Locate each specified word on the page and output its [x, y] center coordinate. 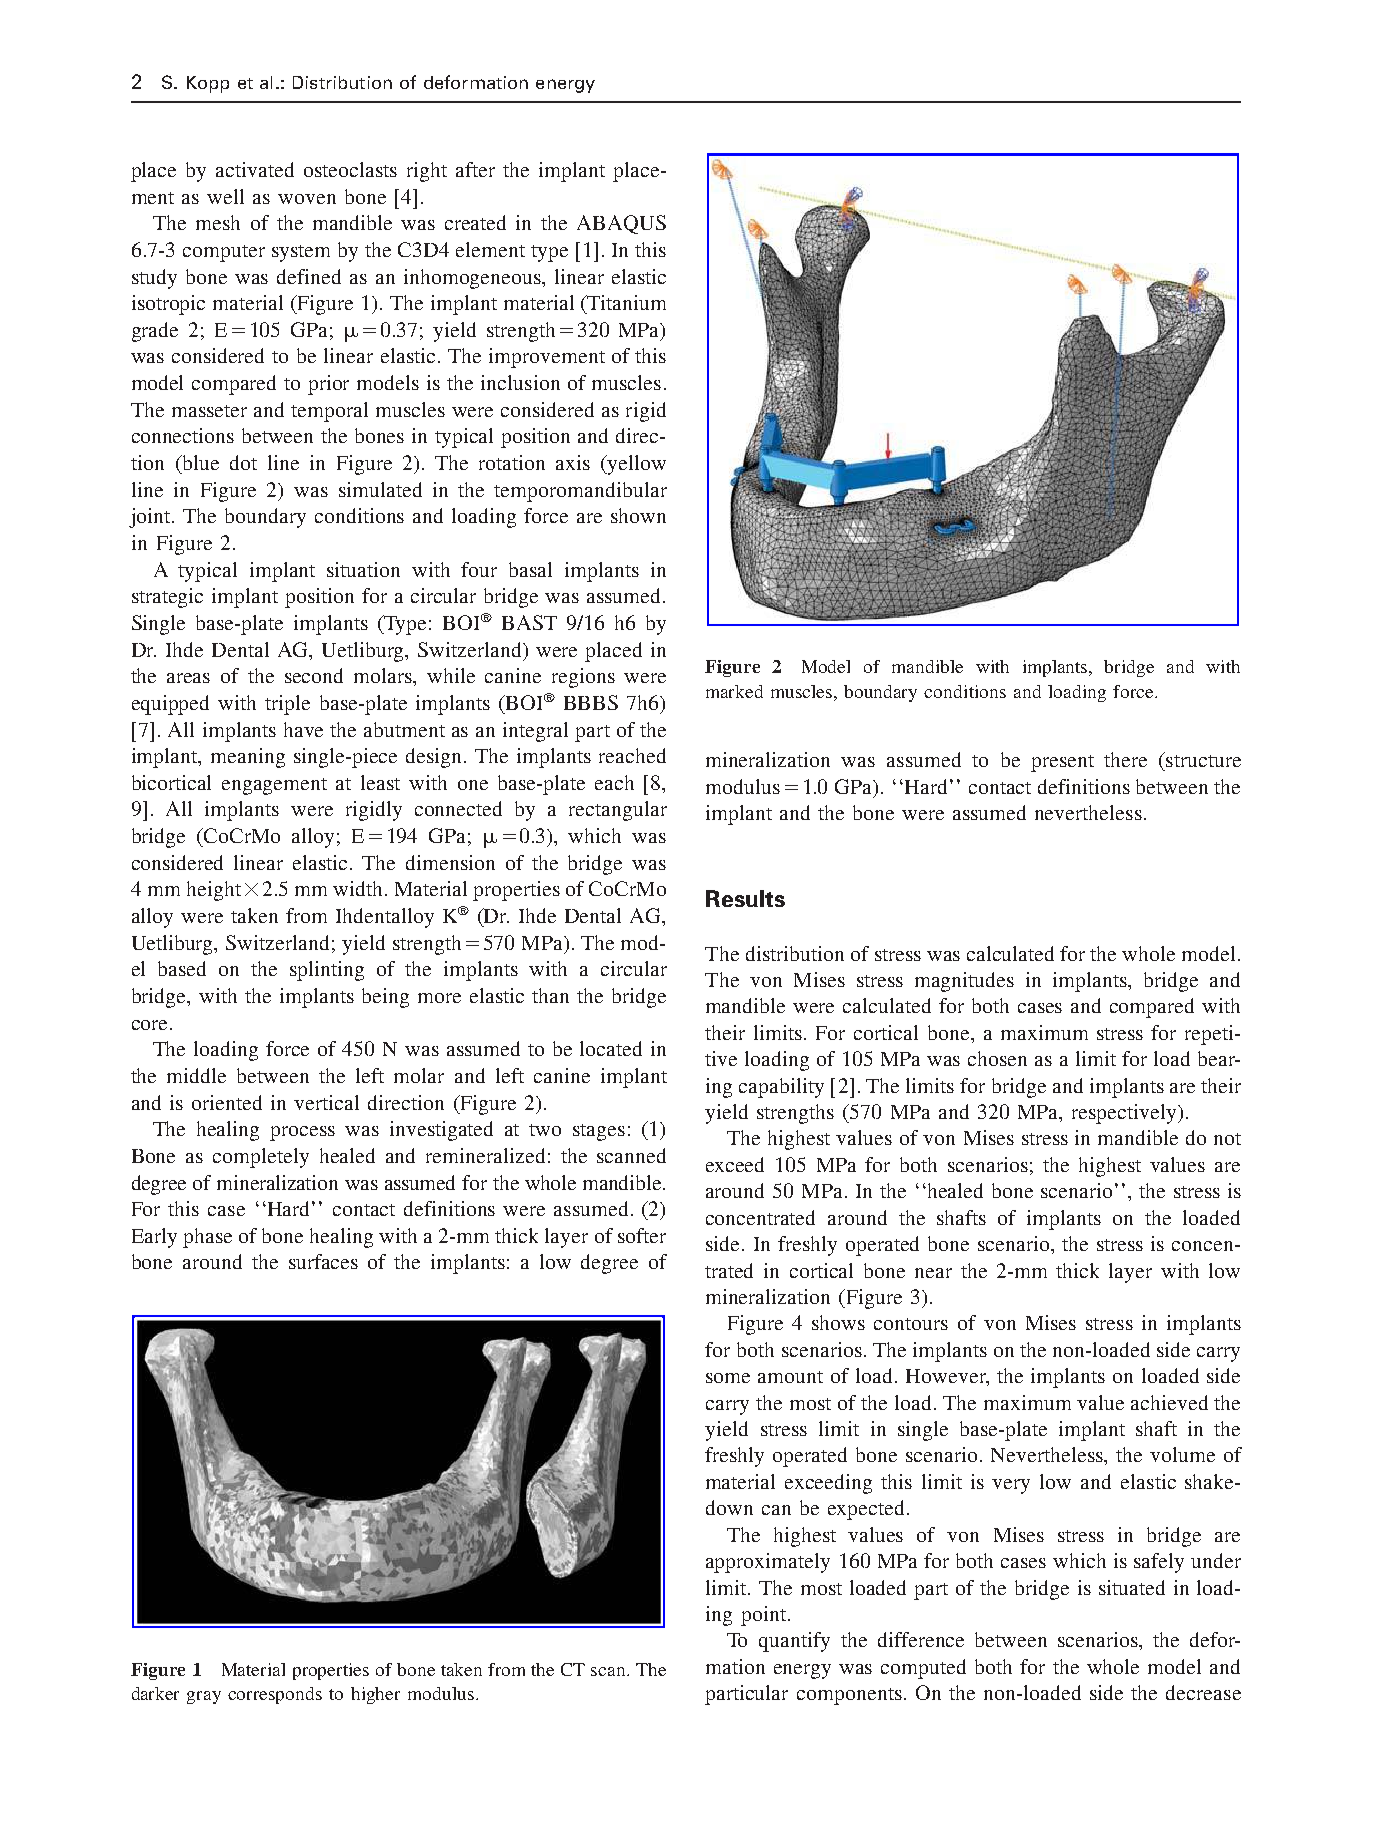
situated [1132, 1587]
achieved [1169, 1402]
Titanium [625, 302]
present [1062, 763]
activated [255, 169]
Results [745, 898]
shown [638, 515]
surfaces [323, 1261]
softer [642, 1235]
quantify [794, 1642]
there [1125, 759]
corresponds [275, 1695]
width [359, 888]
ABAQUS [621, 224]
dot [243, 462]
